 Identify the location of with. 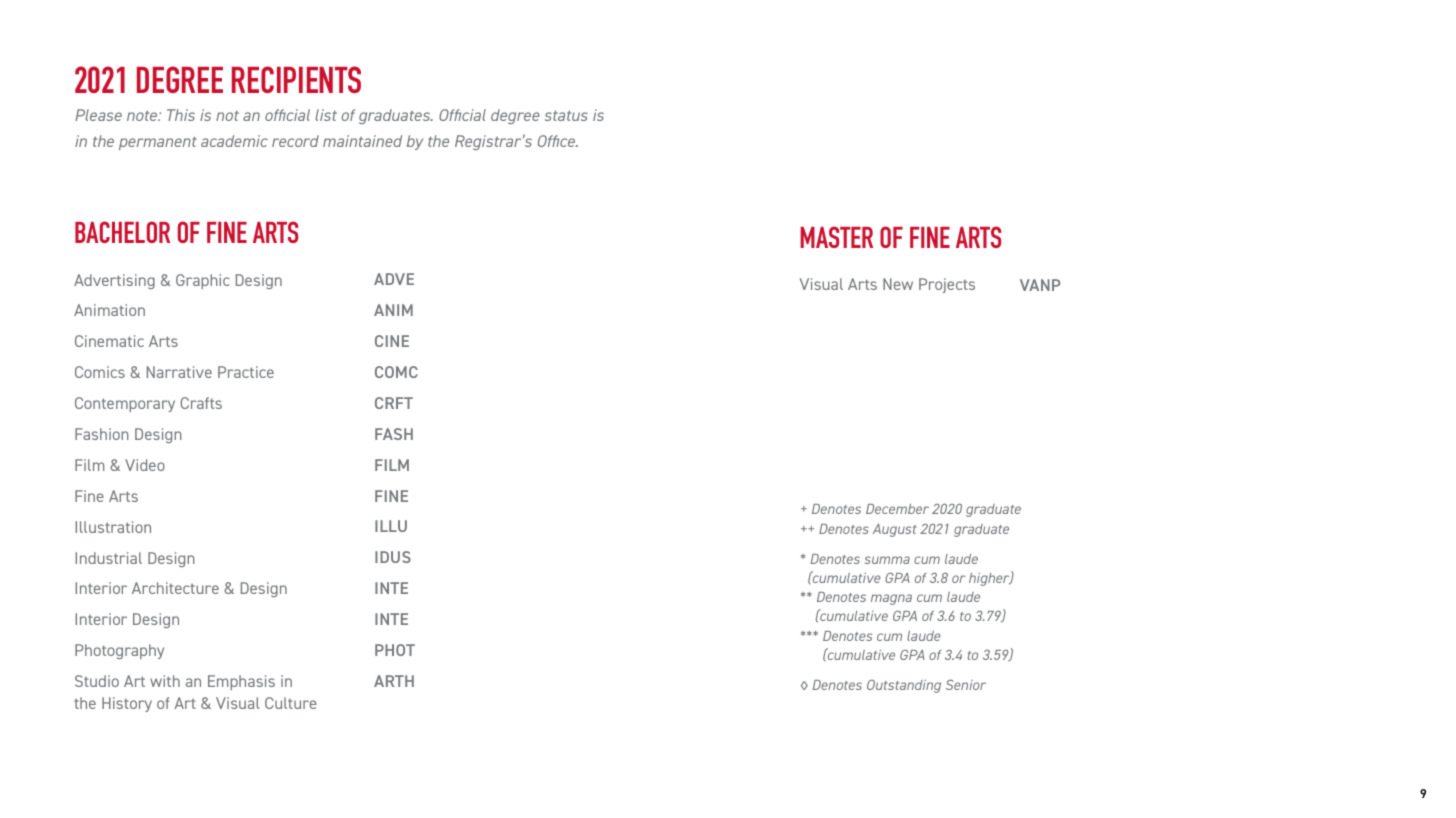
(165, 681).
